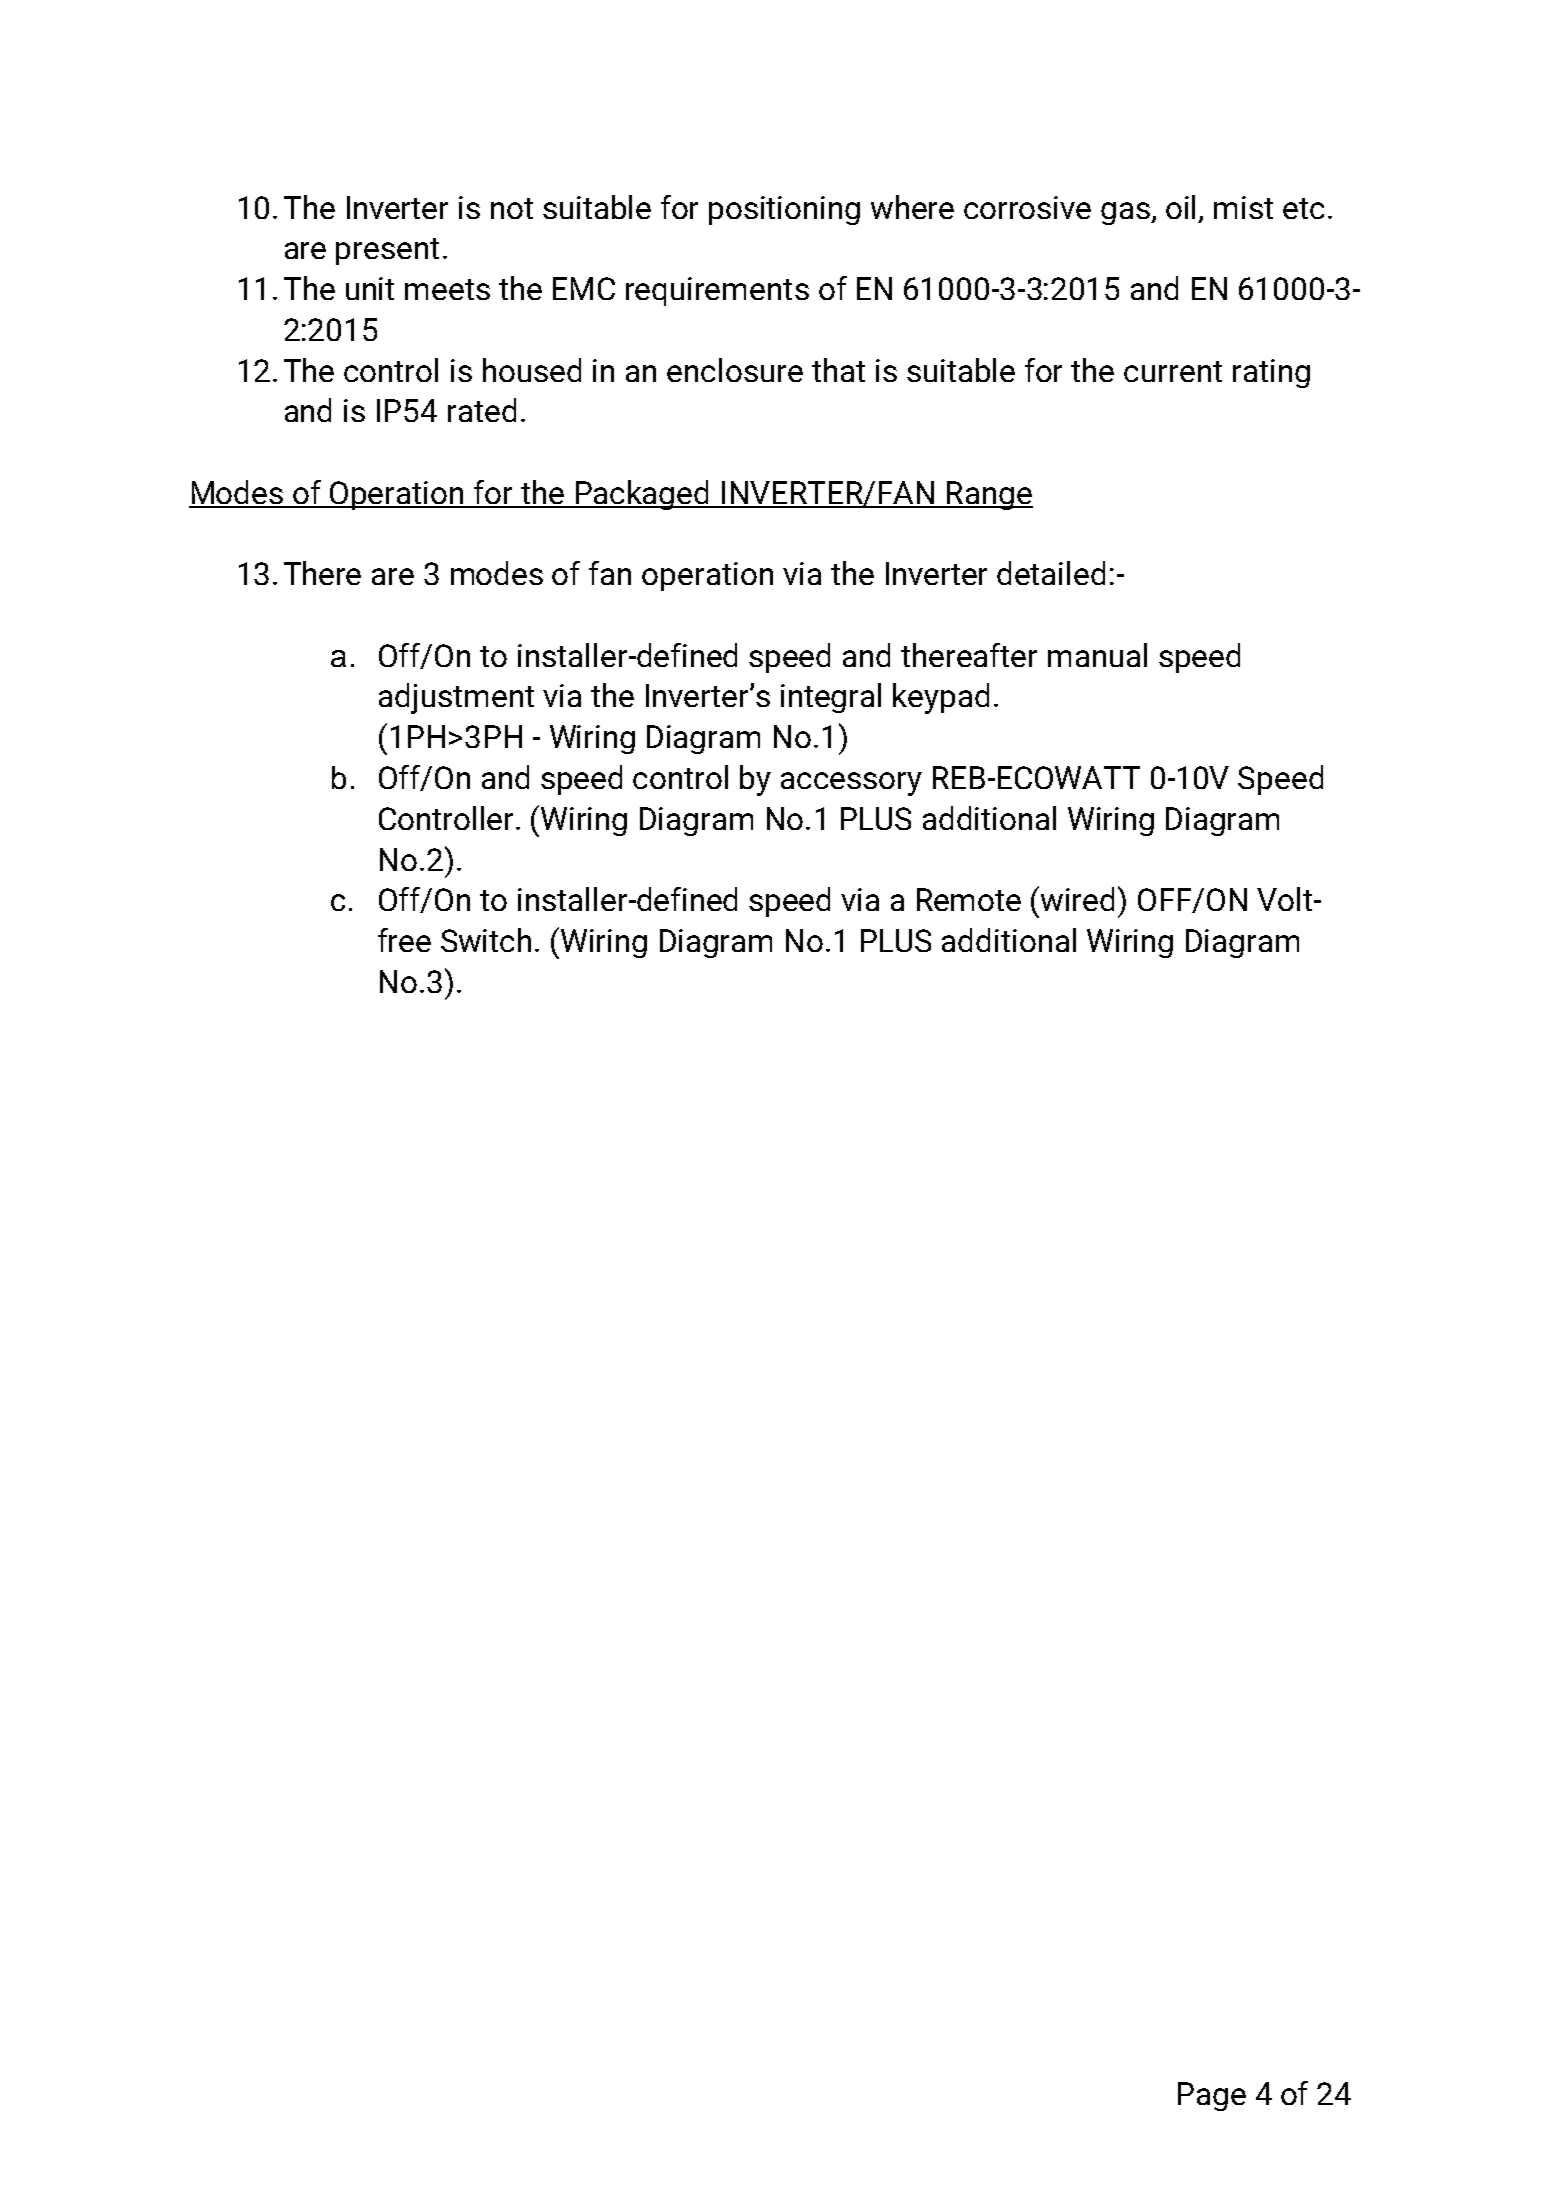 The image size is (1560, 2207). Describe the element at coordinates (447, 289) in the document. I see `meets` at that location.
